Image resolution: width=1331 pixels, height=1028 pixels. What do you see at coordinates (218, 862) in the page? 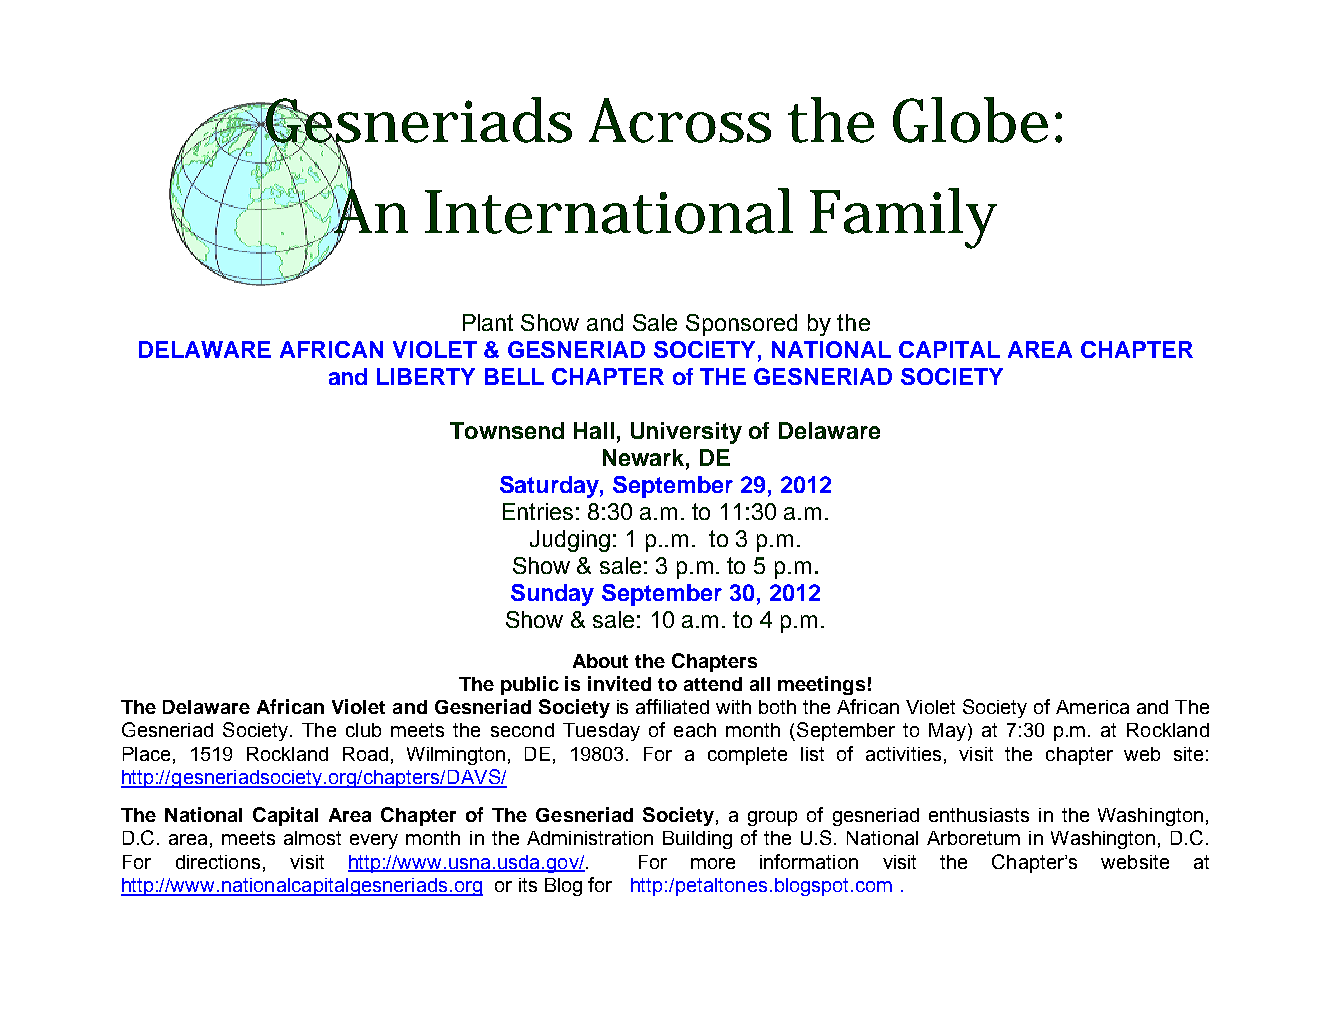
I see `directions` at bounding box center [218, 862].
